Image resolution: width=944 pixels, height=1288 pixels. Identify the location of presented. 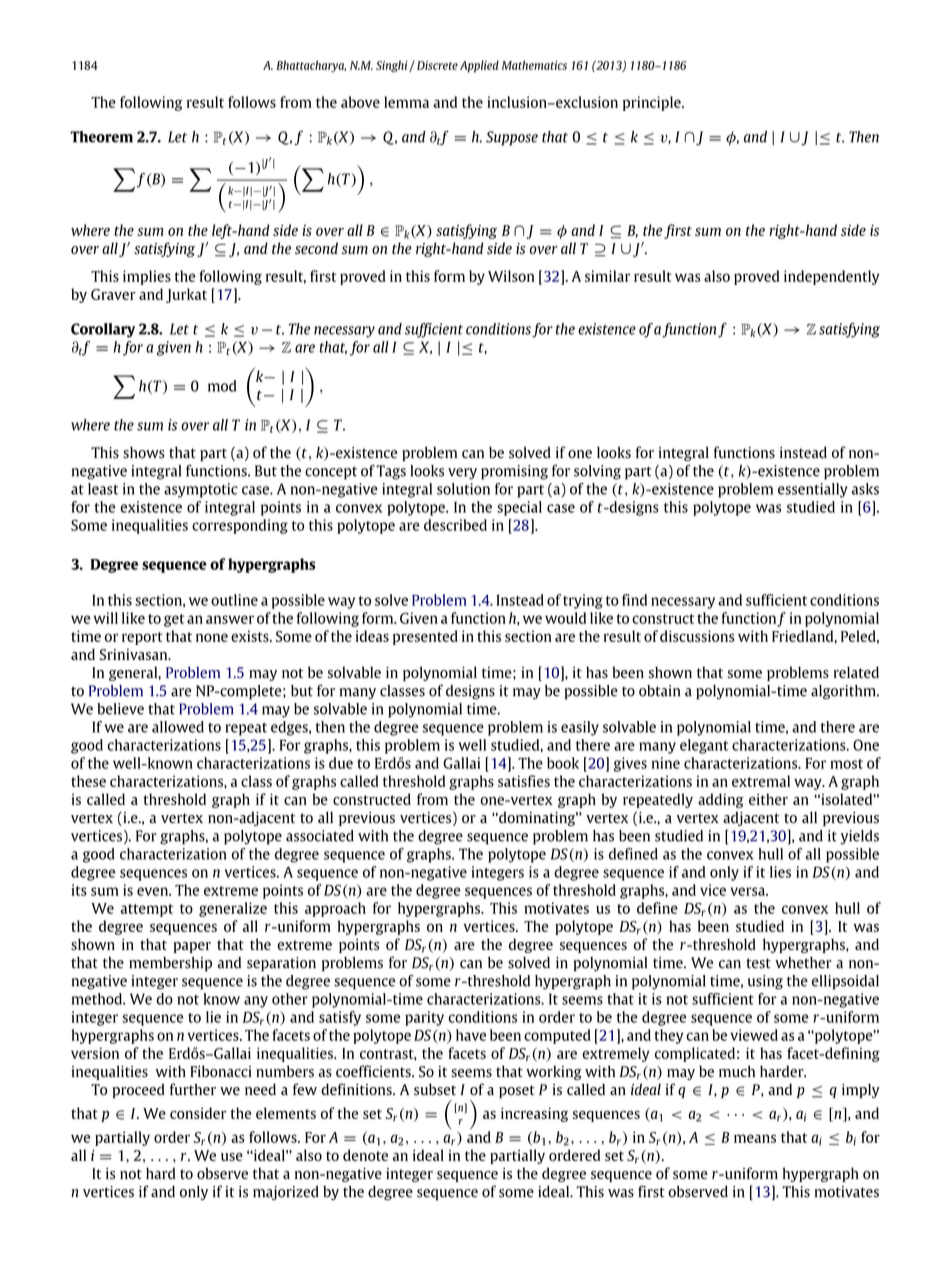
(425, 637).
